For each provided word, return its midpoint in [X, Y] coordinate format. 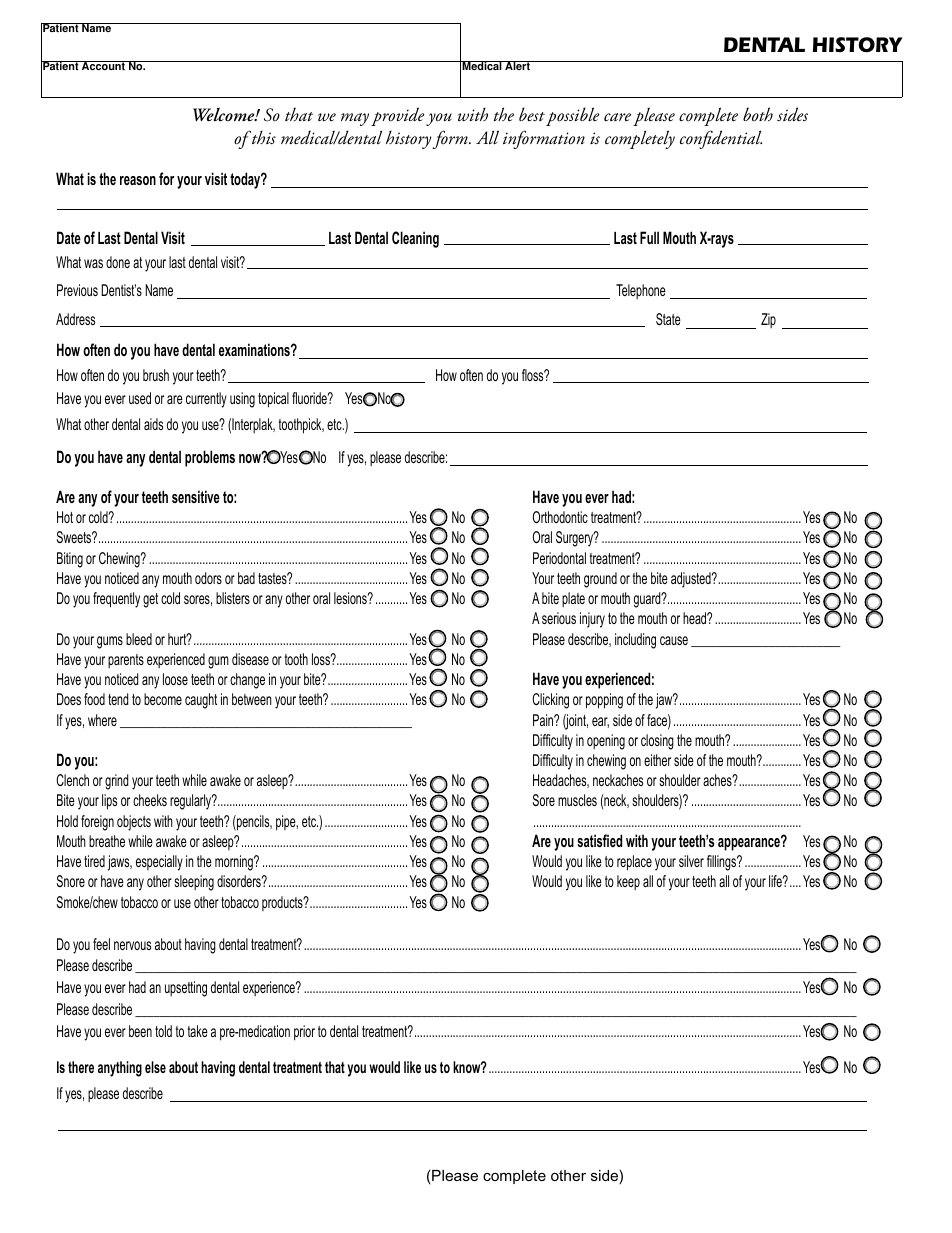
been [140, 1031]
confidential [721, 139]
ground [600, 580]
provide [397, 116]
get [150, 600]
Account [103, 66]
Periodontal [559, 558]
